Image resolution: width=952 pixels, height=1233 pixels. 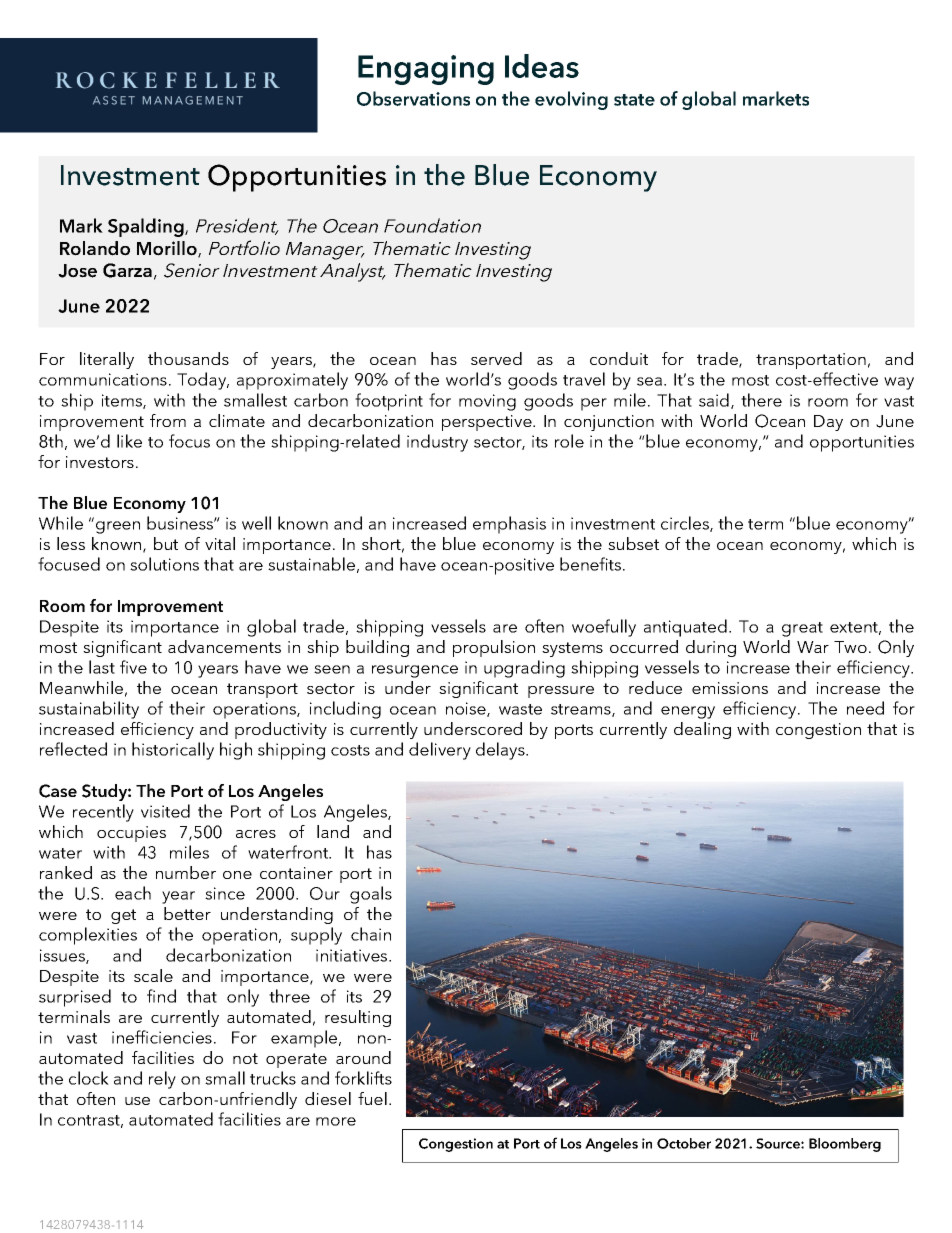 What do you see at coordinates (372, 1098) in the screenshot?
I see `fuel` at bounding box center [372, 1098].
